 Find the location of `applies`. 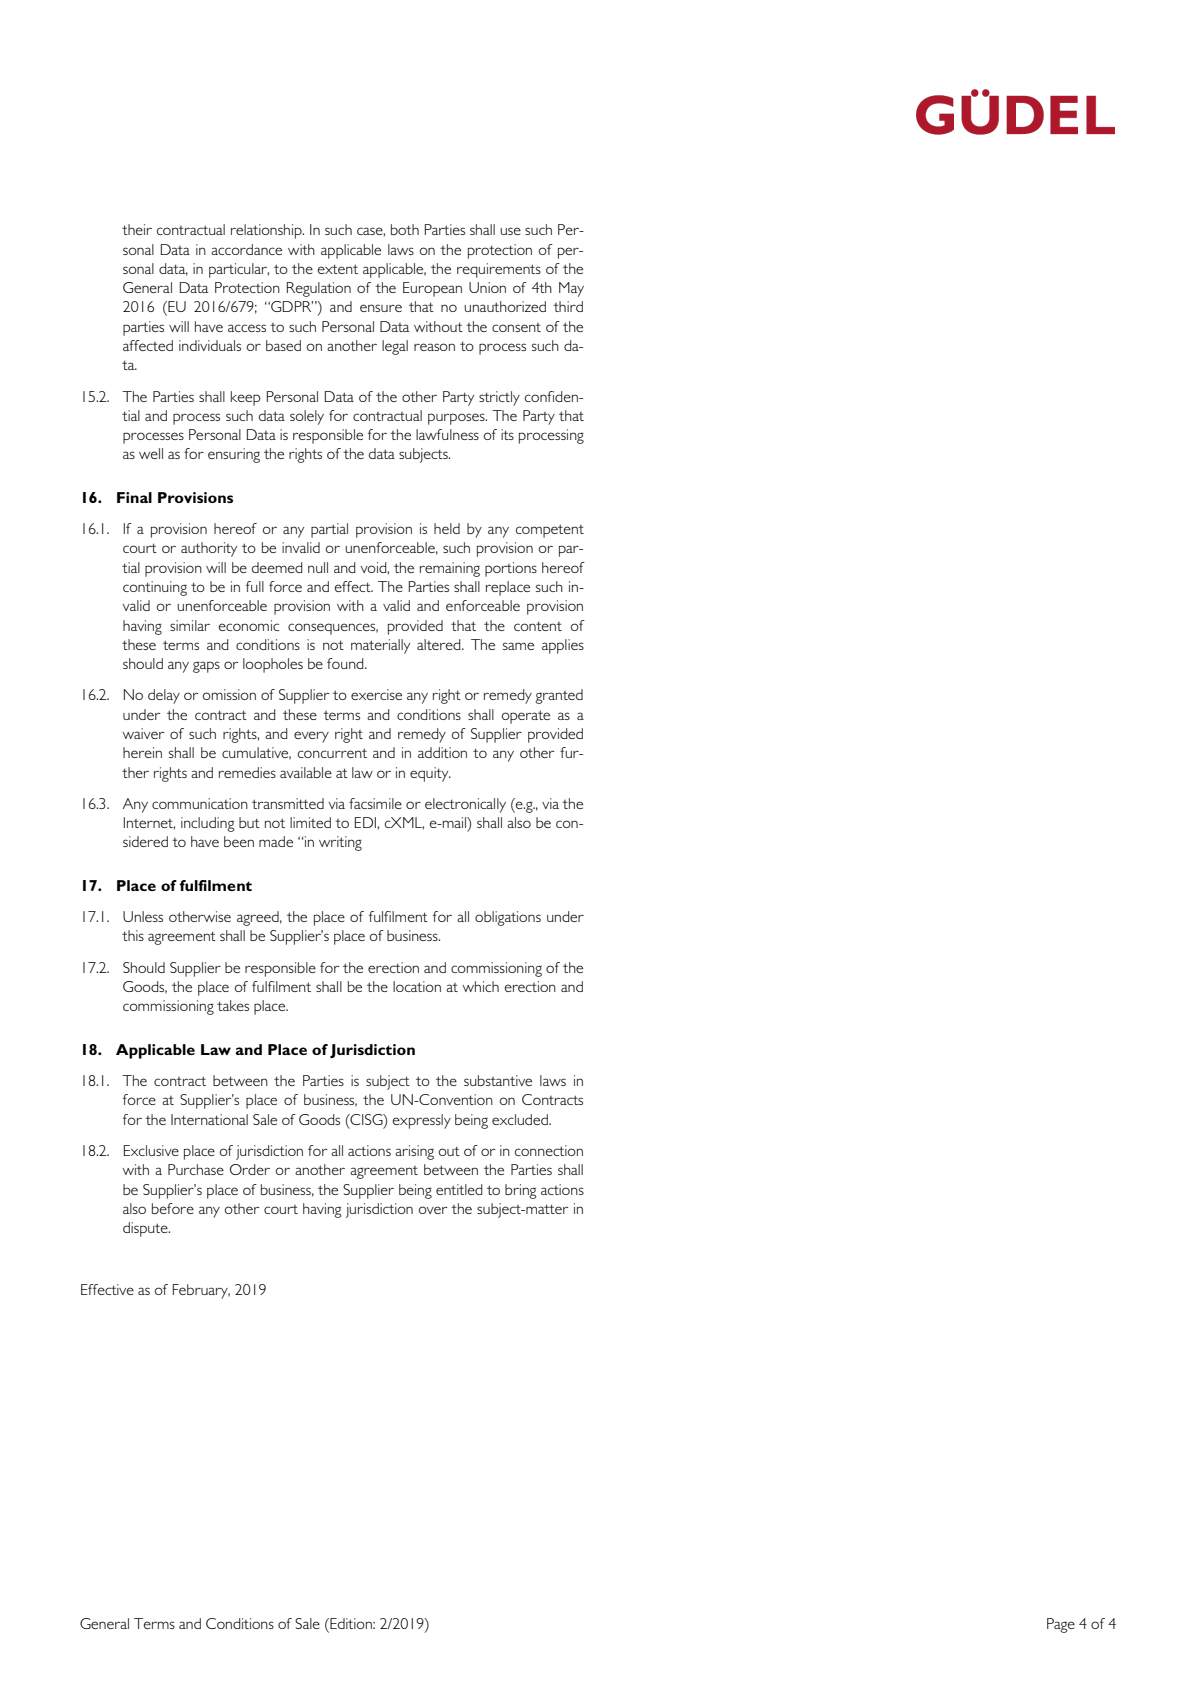

applies is located at coordinates (563, 646).
